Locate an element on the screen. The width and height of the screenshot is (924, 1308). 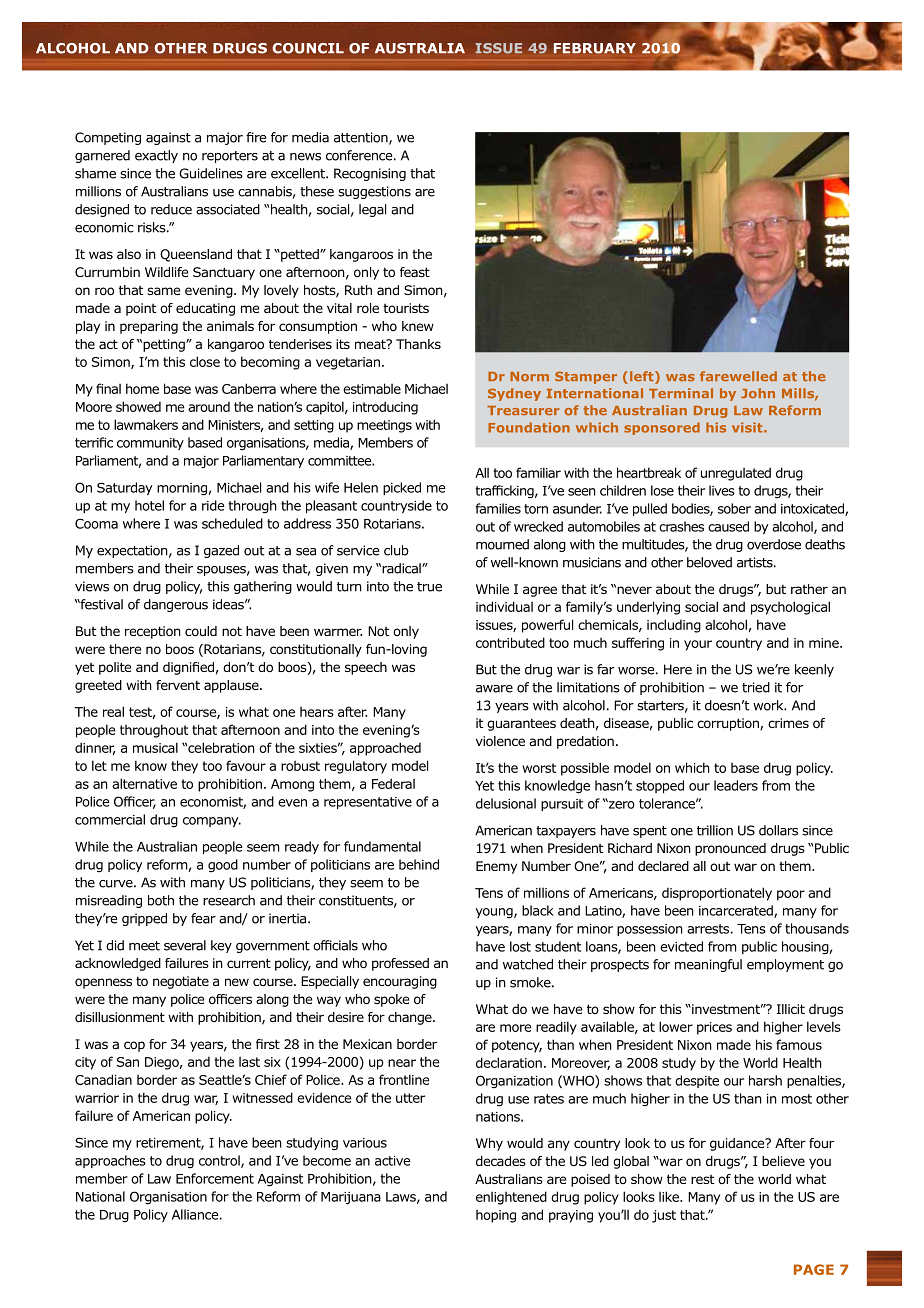
community is located at coordinates (150, 444).
